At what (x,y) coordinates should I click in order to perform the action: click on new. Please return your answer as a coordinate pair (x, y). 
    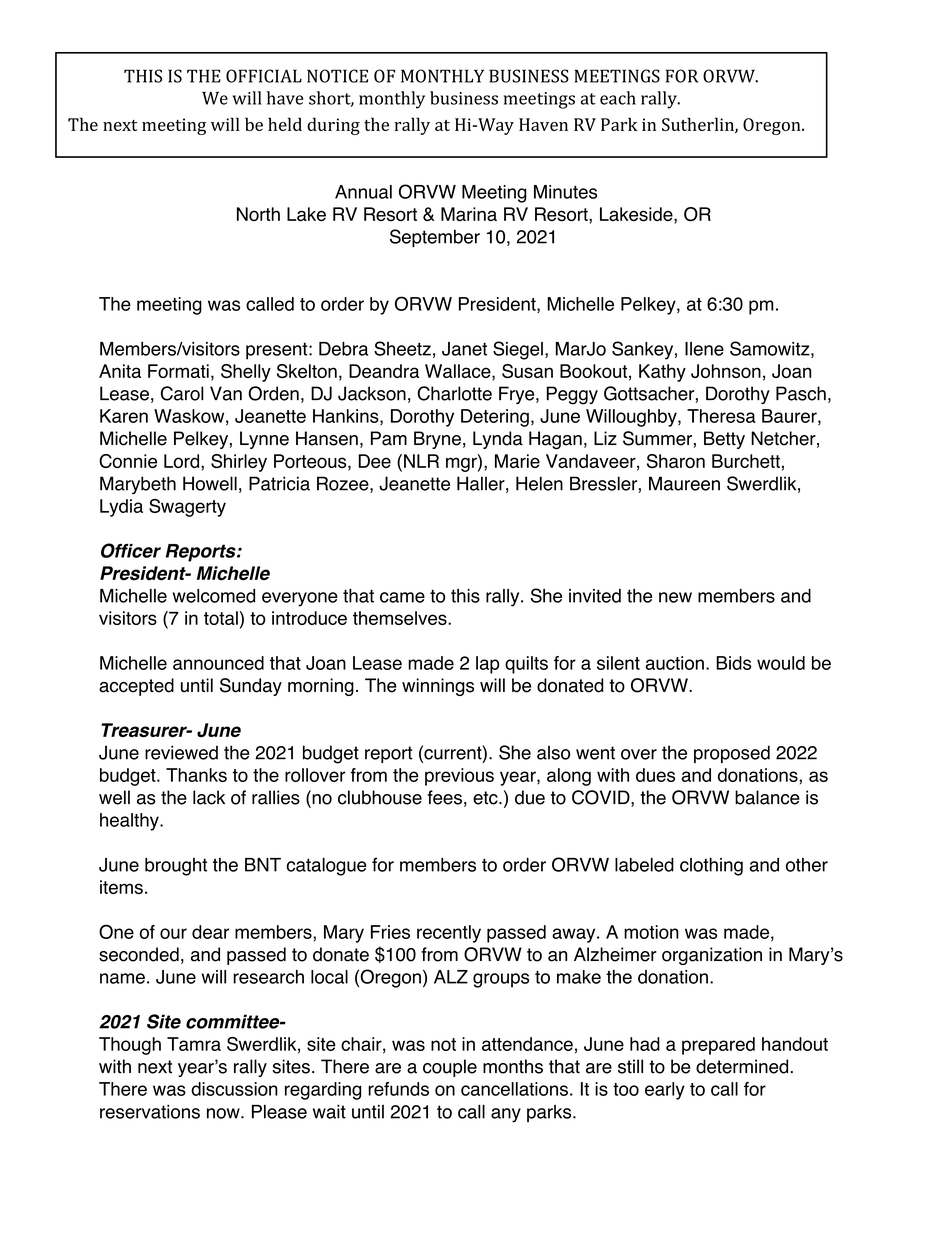
    Looking at the image, I should click on (675, 597).
